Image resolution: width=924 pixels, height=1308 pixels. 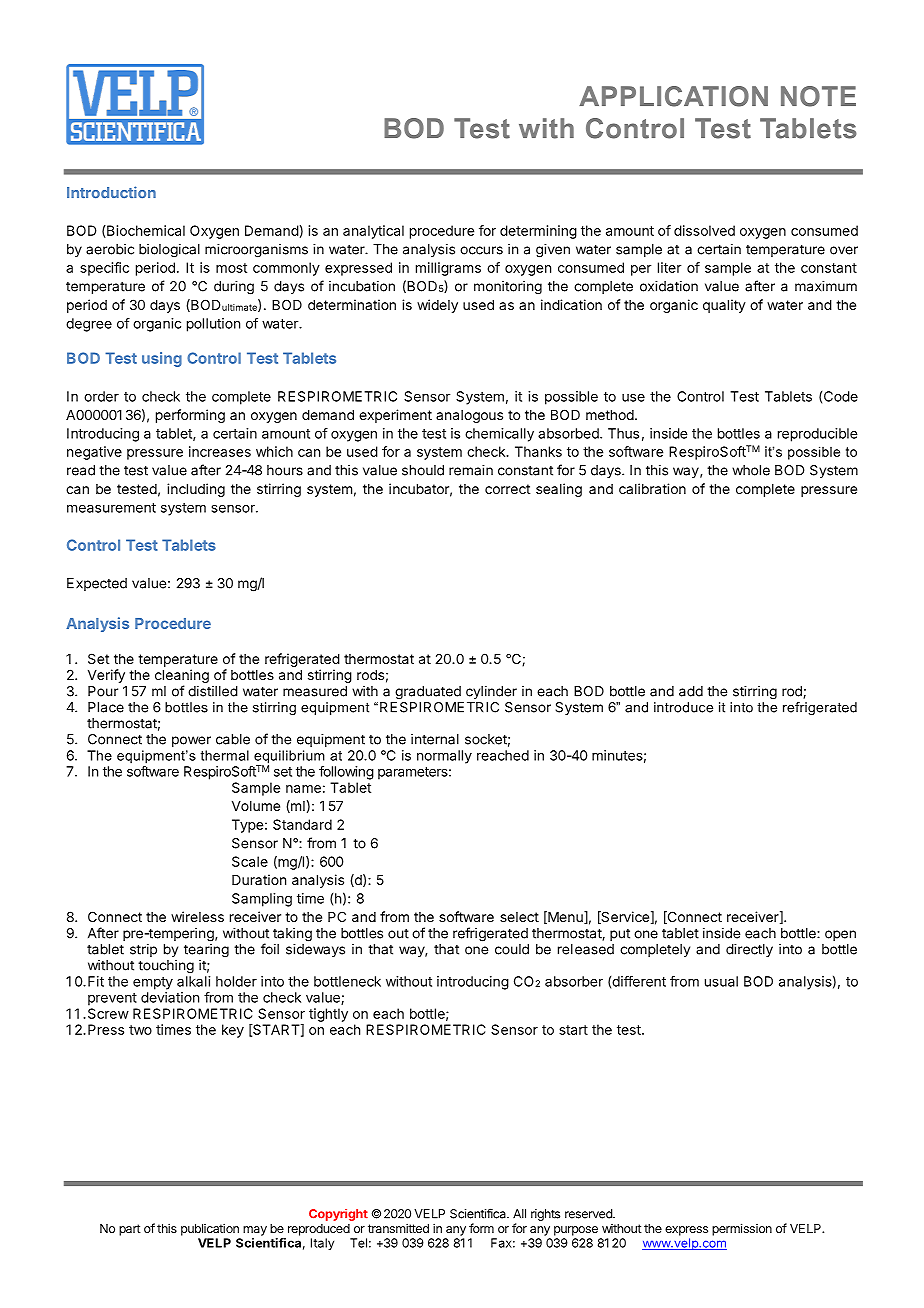 I want to click on determining, so click(x=538, y=232).
